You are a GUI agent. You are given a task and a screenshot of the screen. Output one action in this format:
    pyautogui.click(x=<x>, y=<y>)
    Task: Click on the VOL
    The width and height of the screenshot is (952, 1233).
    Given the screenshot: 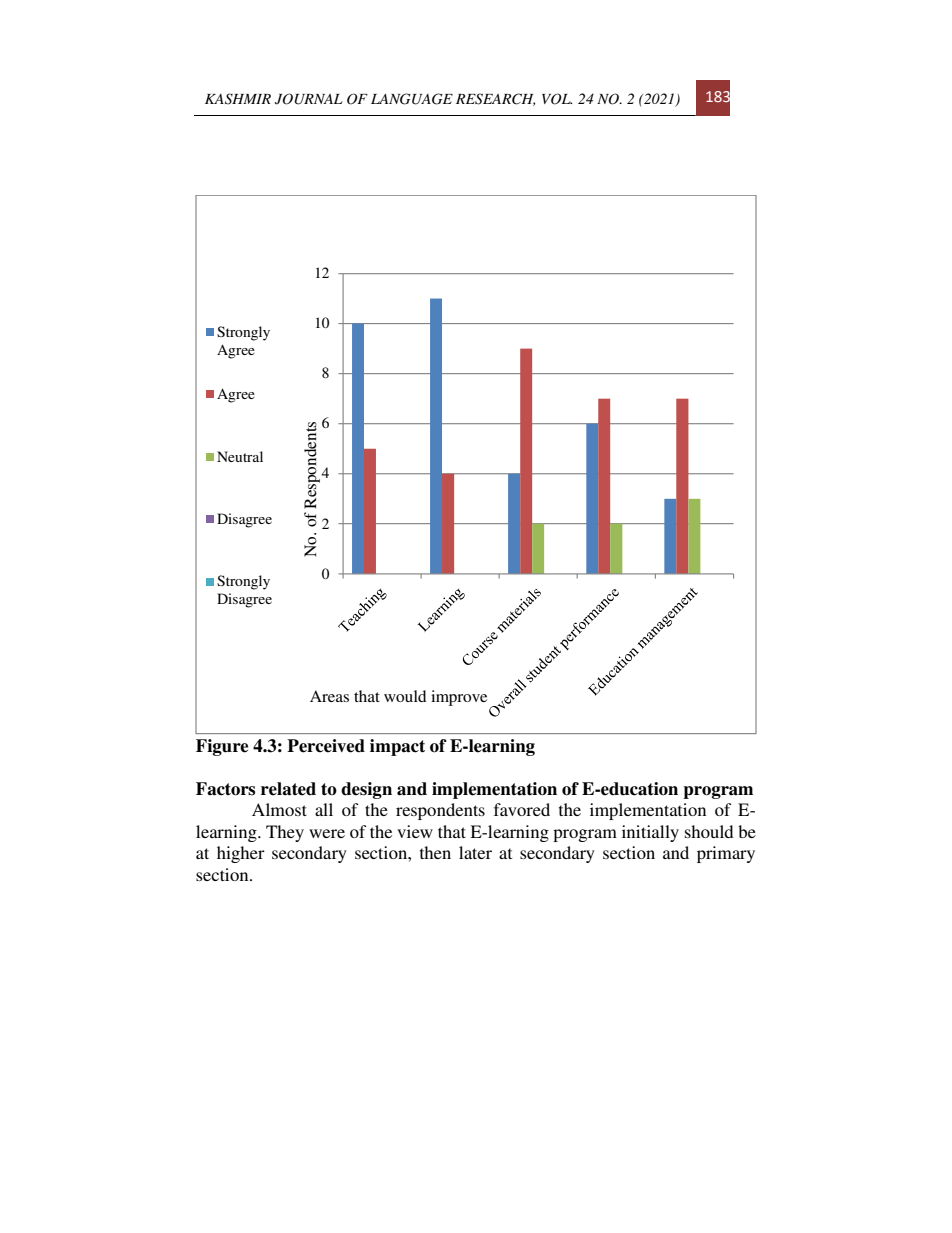 What is the action you would take?
    pyautogui.click(x=557, y=99)
